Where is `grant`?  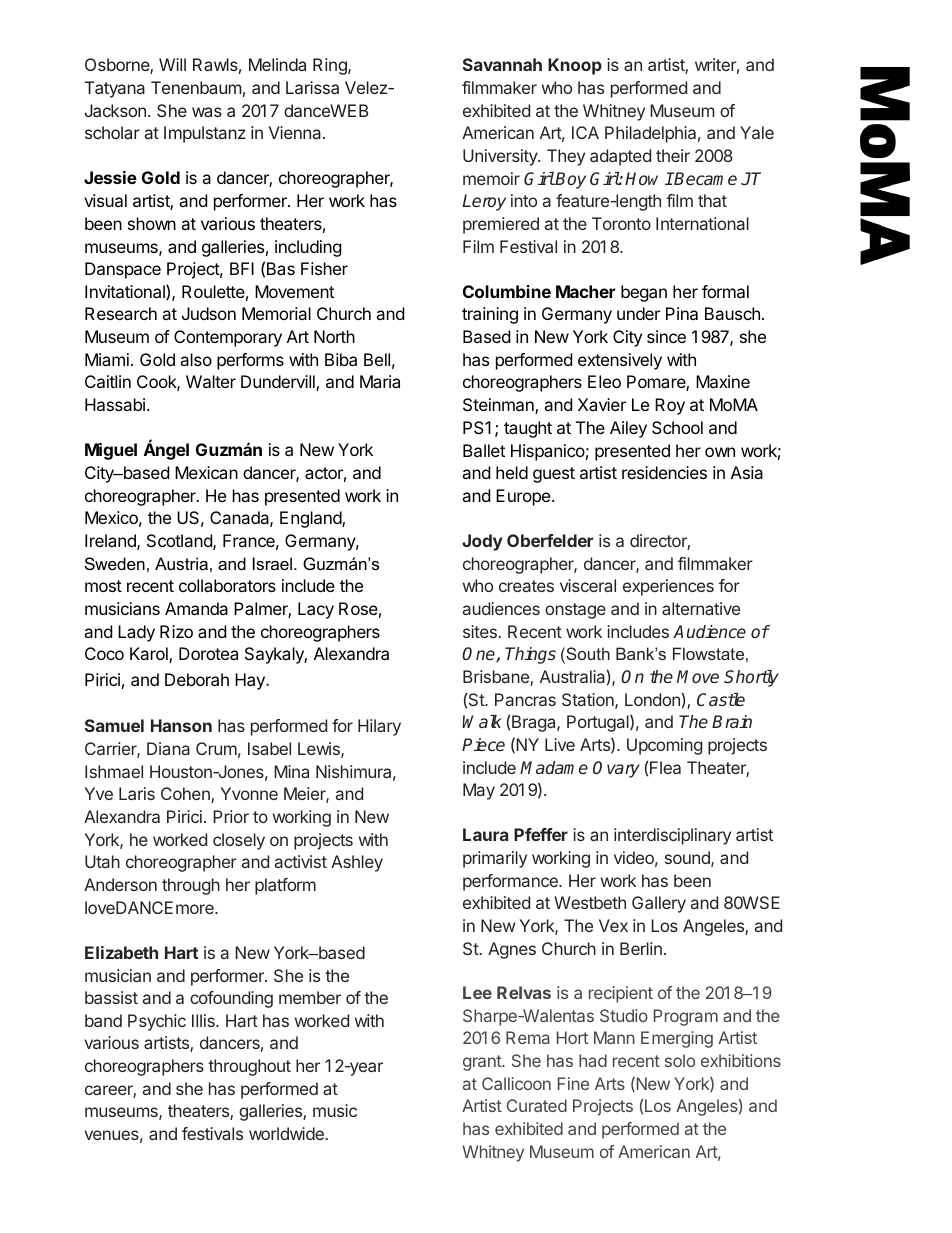 grant is located at coordinates (483, 1063).
